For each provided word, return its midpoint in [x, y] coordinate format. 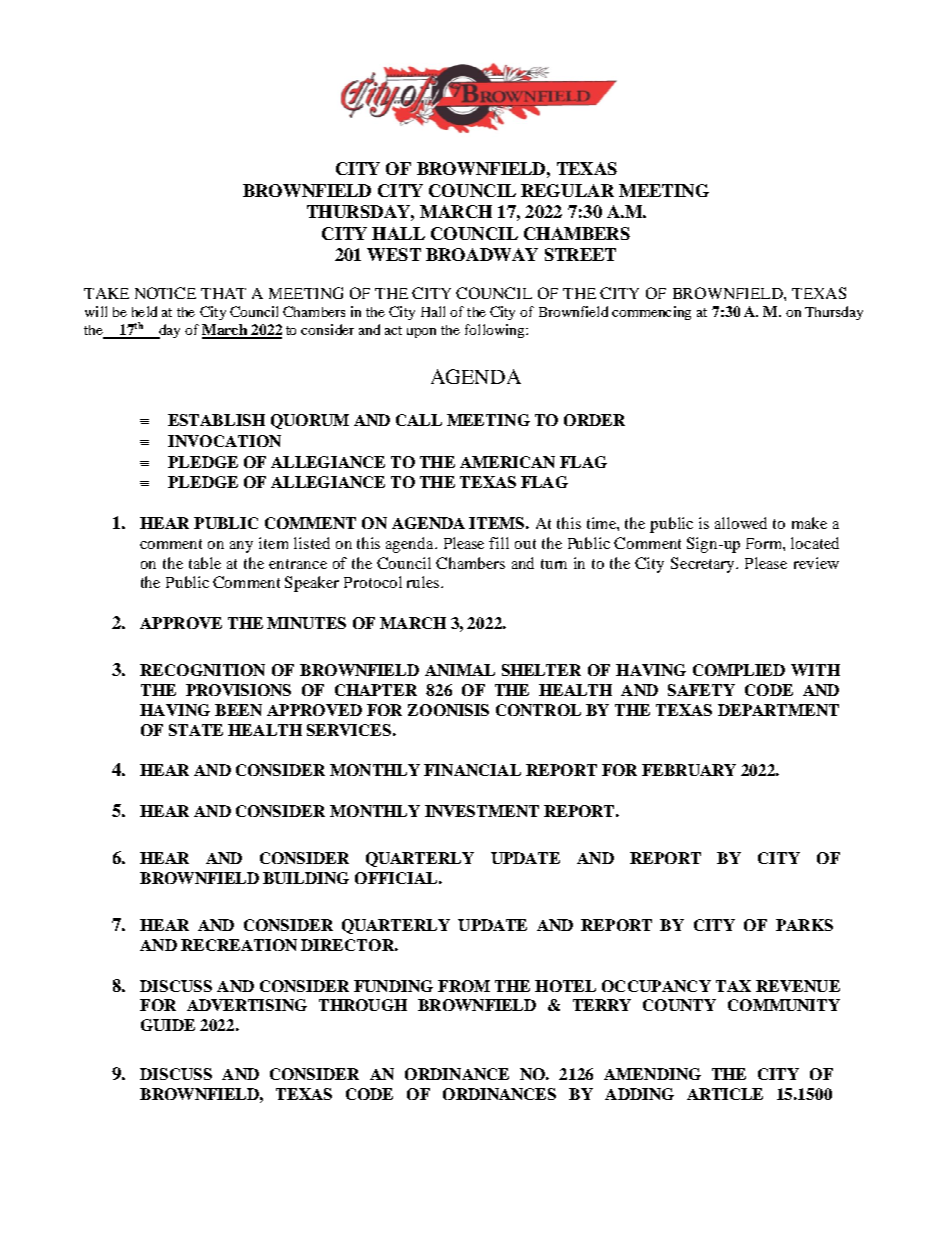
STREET [580, 254]
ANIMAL [460, 670]
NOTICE [165, 293]
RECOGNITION [202, 670]
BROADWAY [482, 254]
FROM [464, 986]
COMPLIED [739, 670]
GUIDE [168, 1025]
